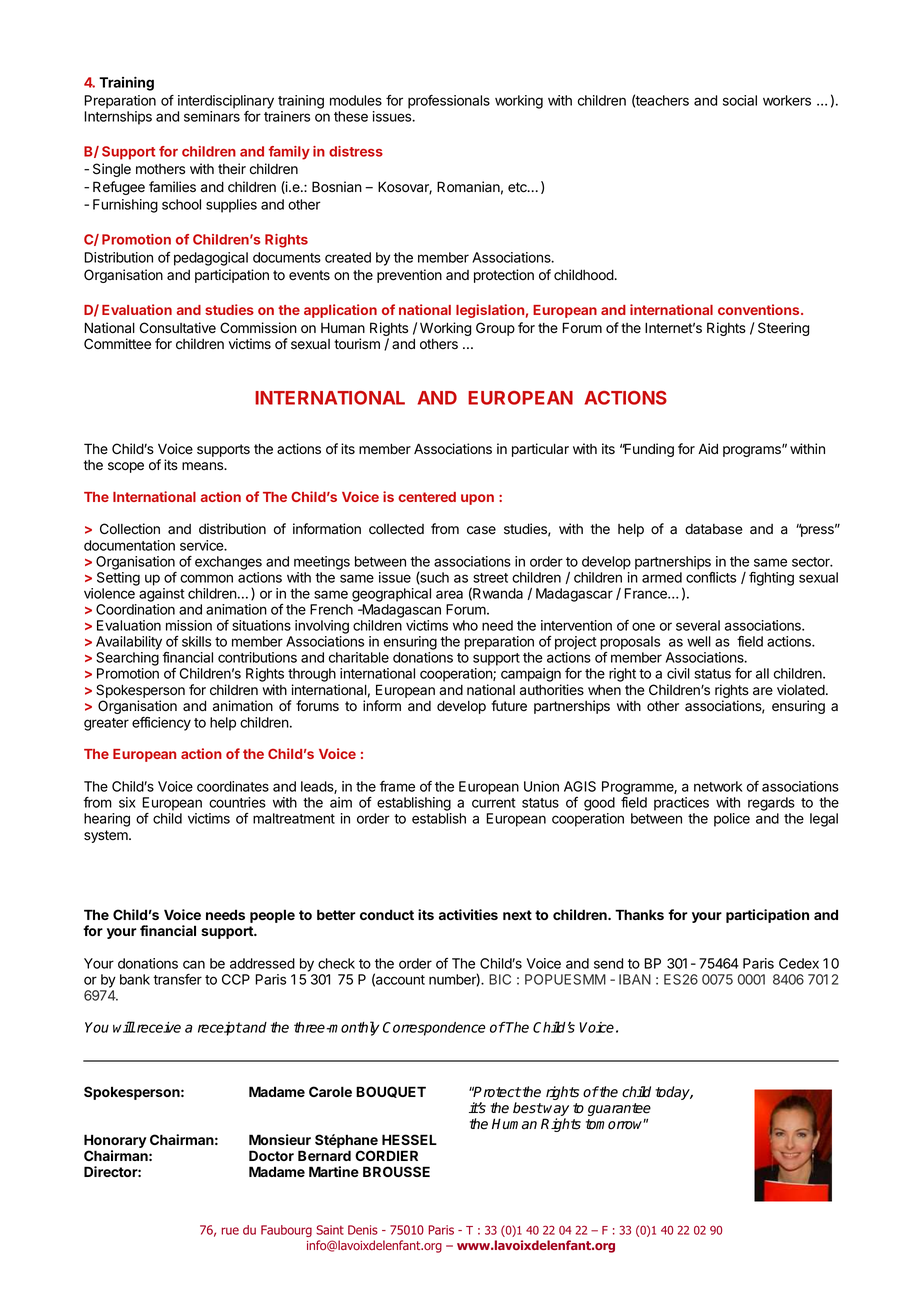  Describe the element at coordinates (363, 1230) in the image. I see `Denis` at that location.
